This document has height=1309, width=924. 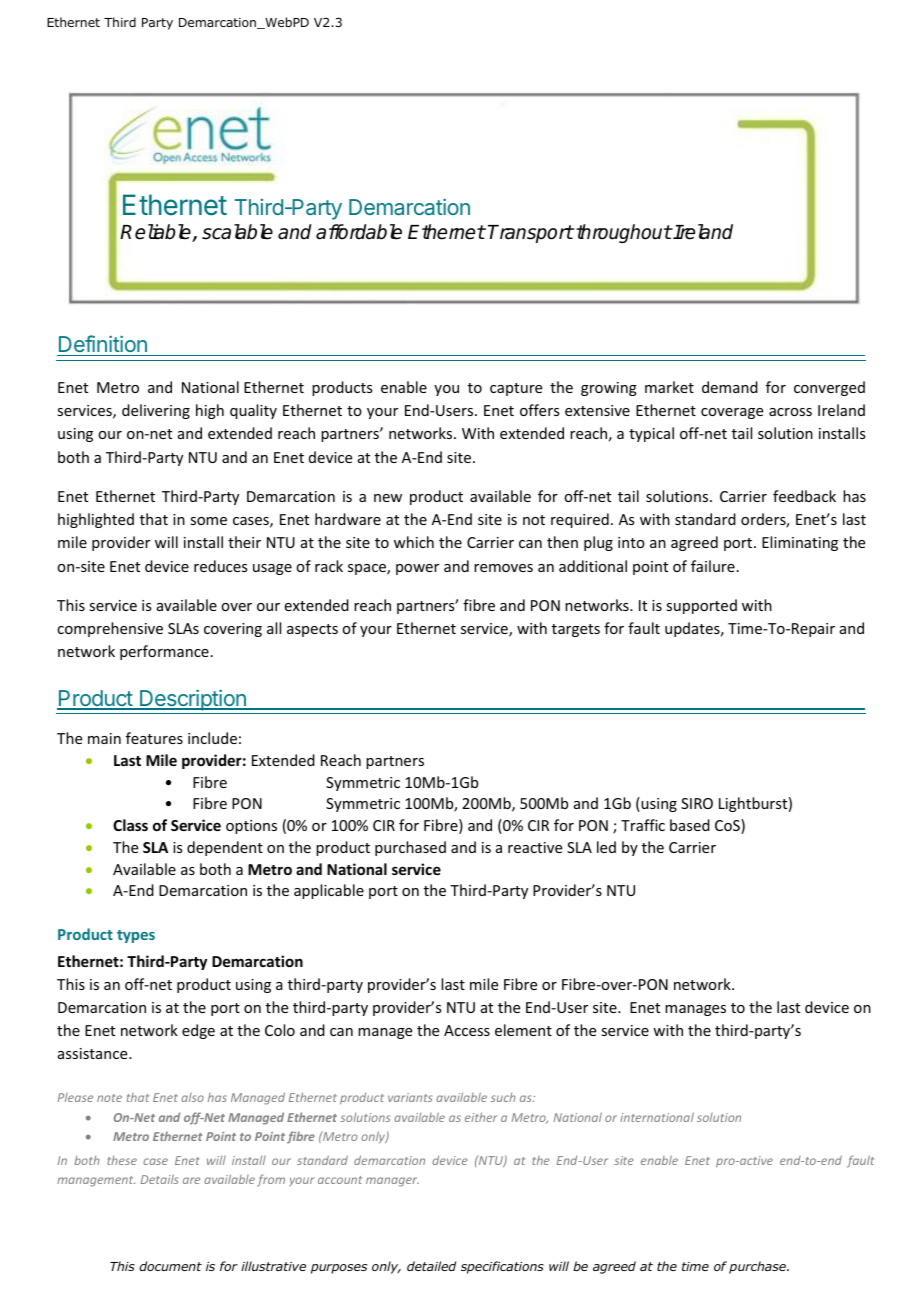 What do you see at coordinates (359, 232) in the document?
I see `affordable` at bounding box center [359, 232].
